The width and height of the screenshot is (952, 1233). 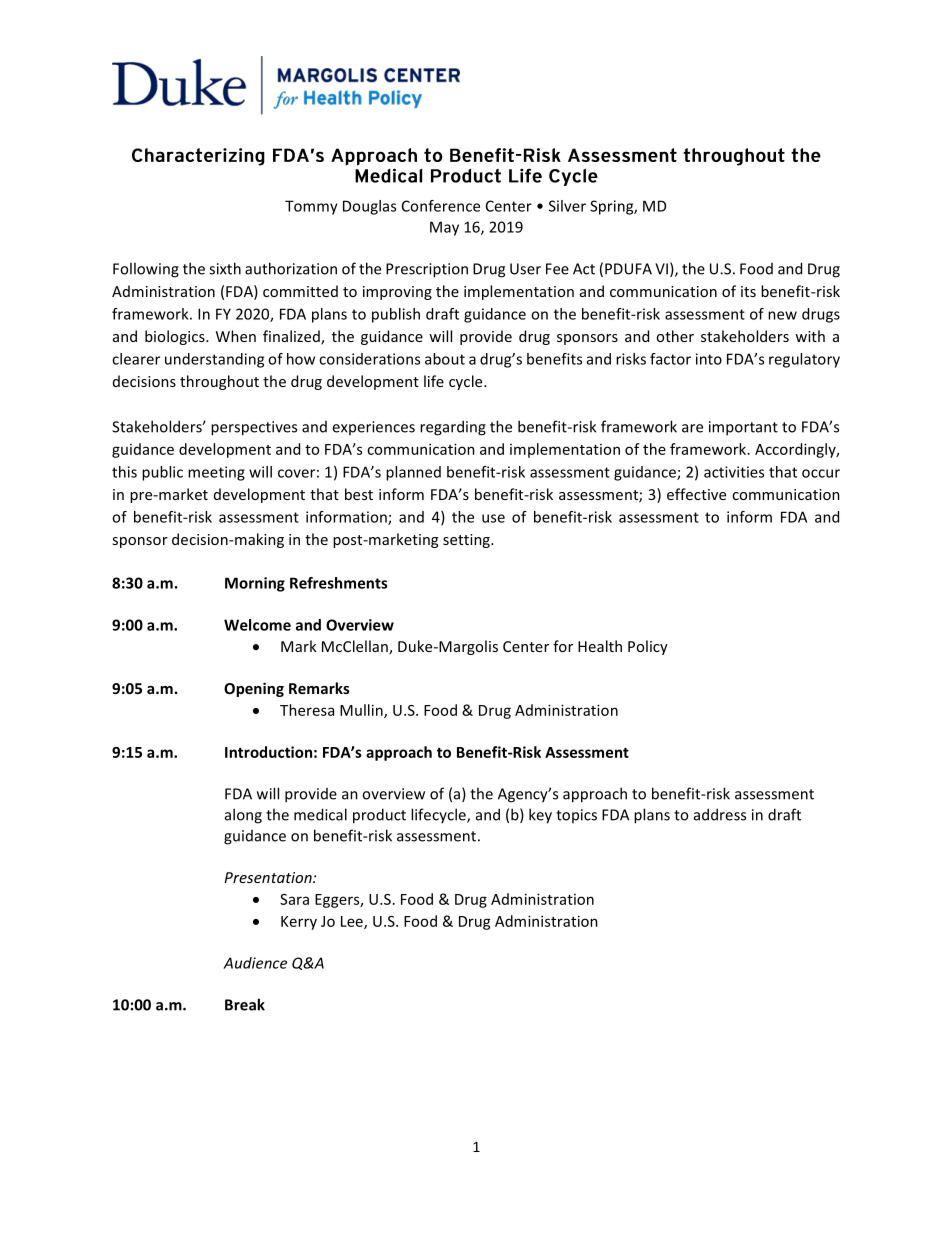 What do you see at coordinates (720, 814) in the screenshot?
I see `address` at bounding box center [720, 814].
